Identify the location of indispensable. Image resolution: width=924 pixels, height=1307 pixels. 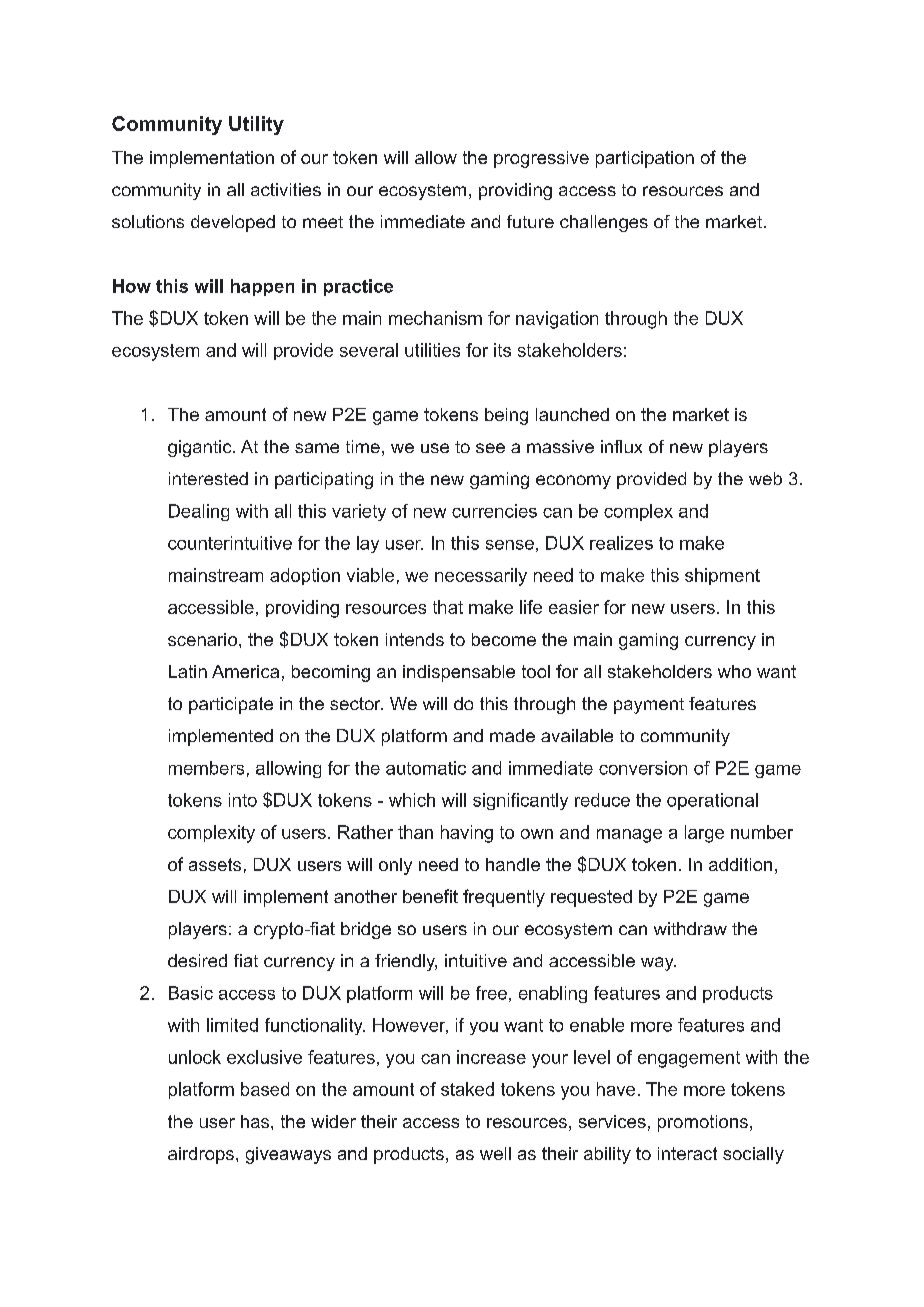
(459, 673).
